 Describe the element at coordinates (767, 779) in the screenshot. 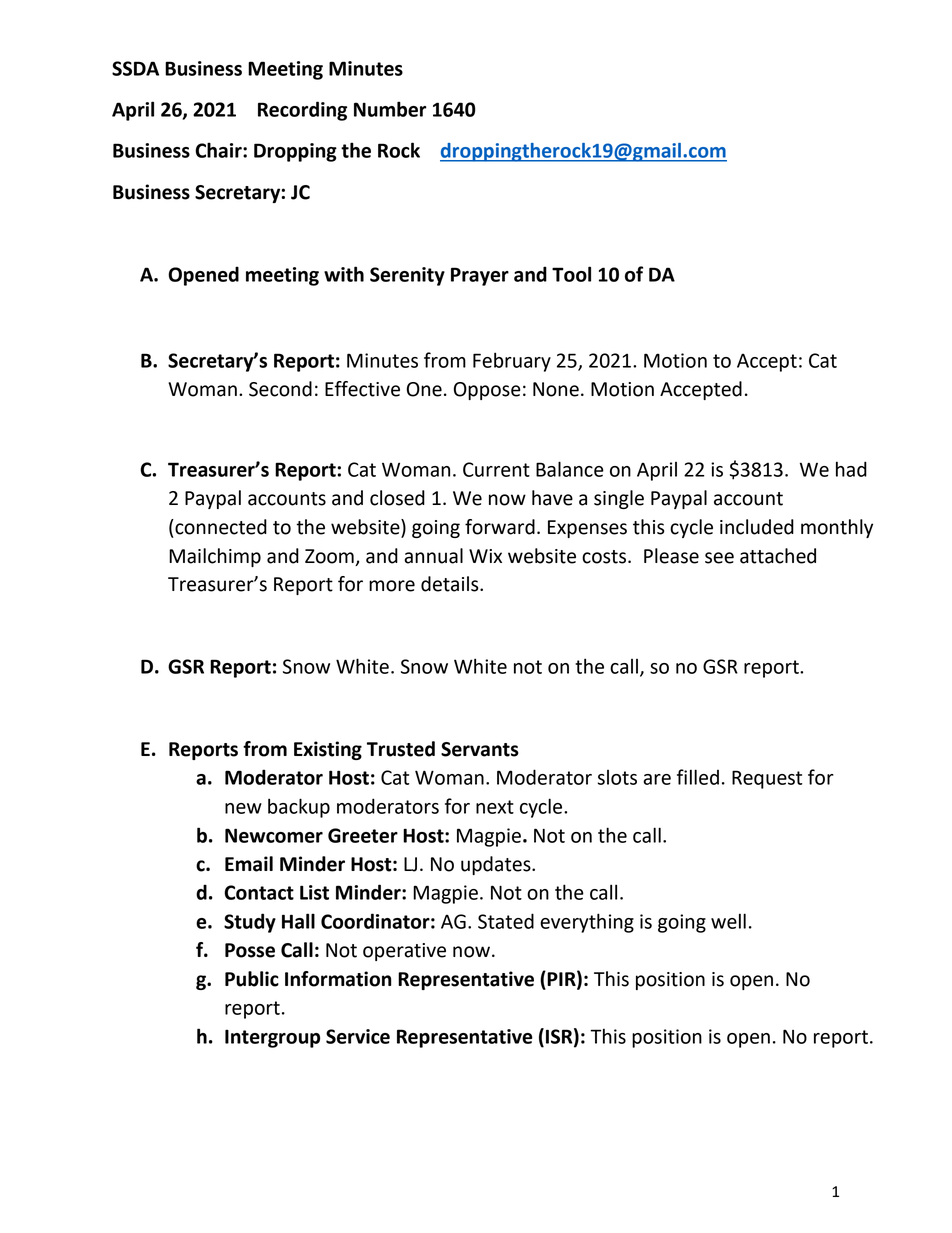

I see `Request` at that location.
